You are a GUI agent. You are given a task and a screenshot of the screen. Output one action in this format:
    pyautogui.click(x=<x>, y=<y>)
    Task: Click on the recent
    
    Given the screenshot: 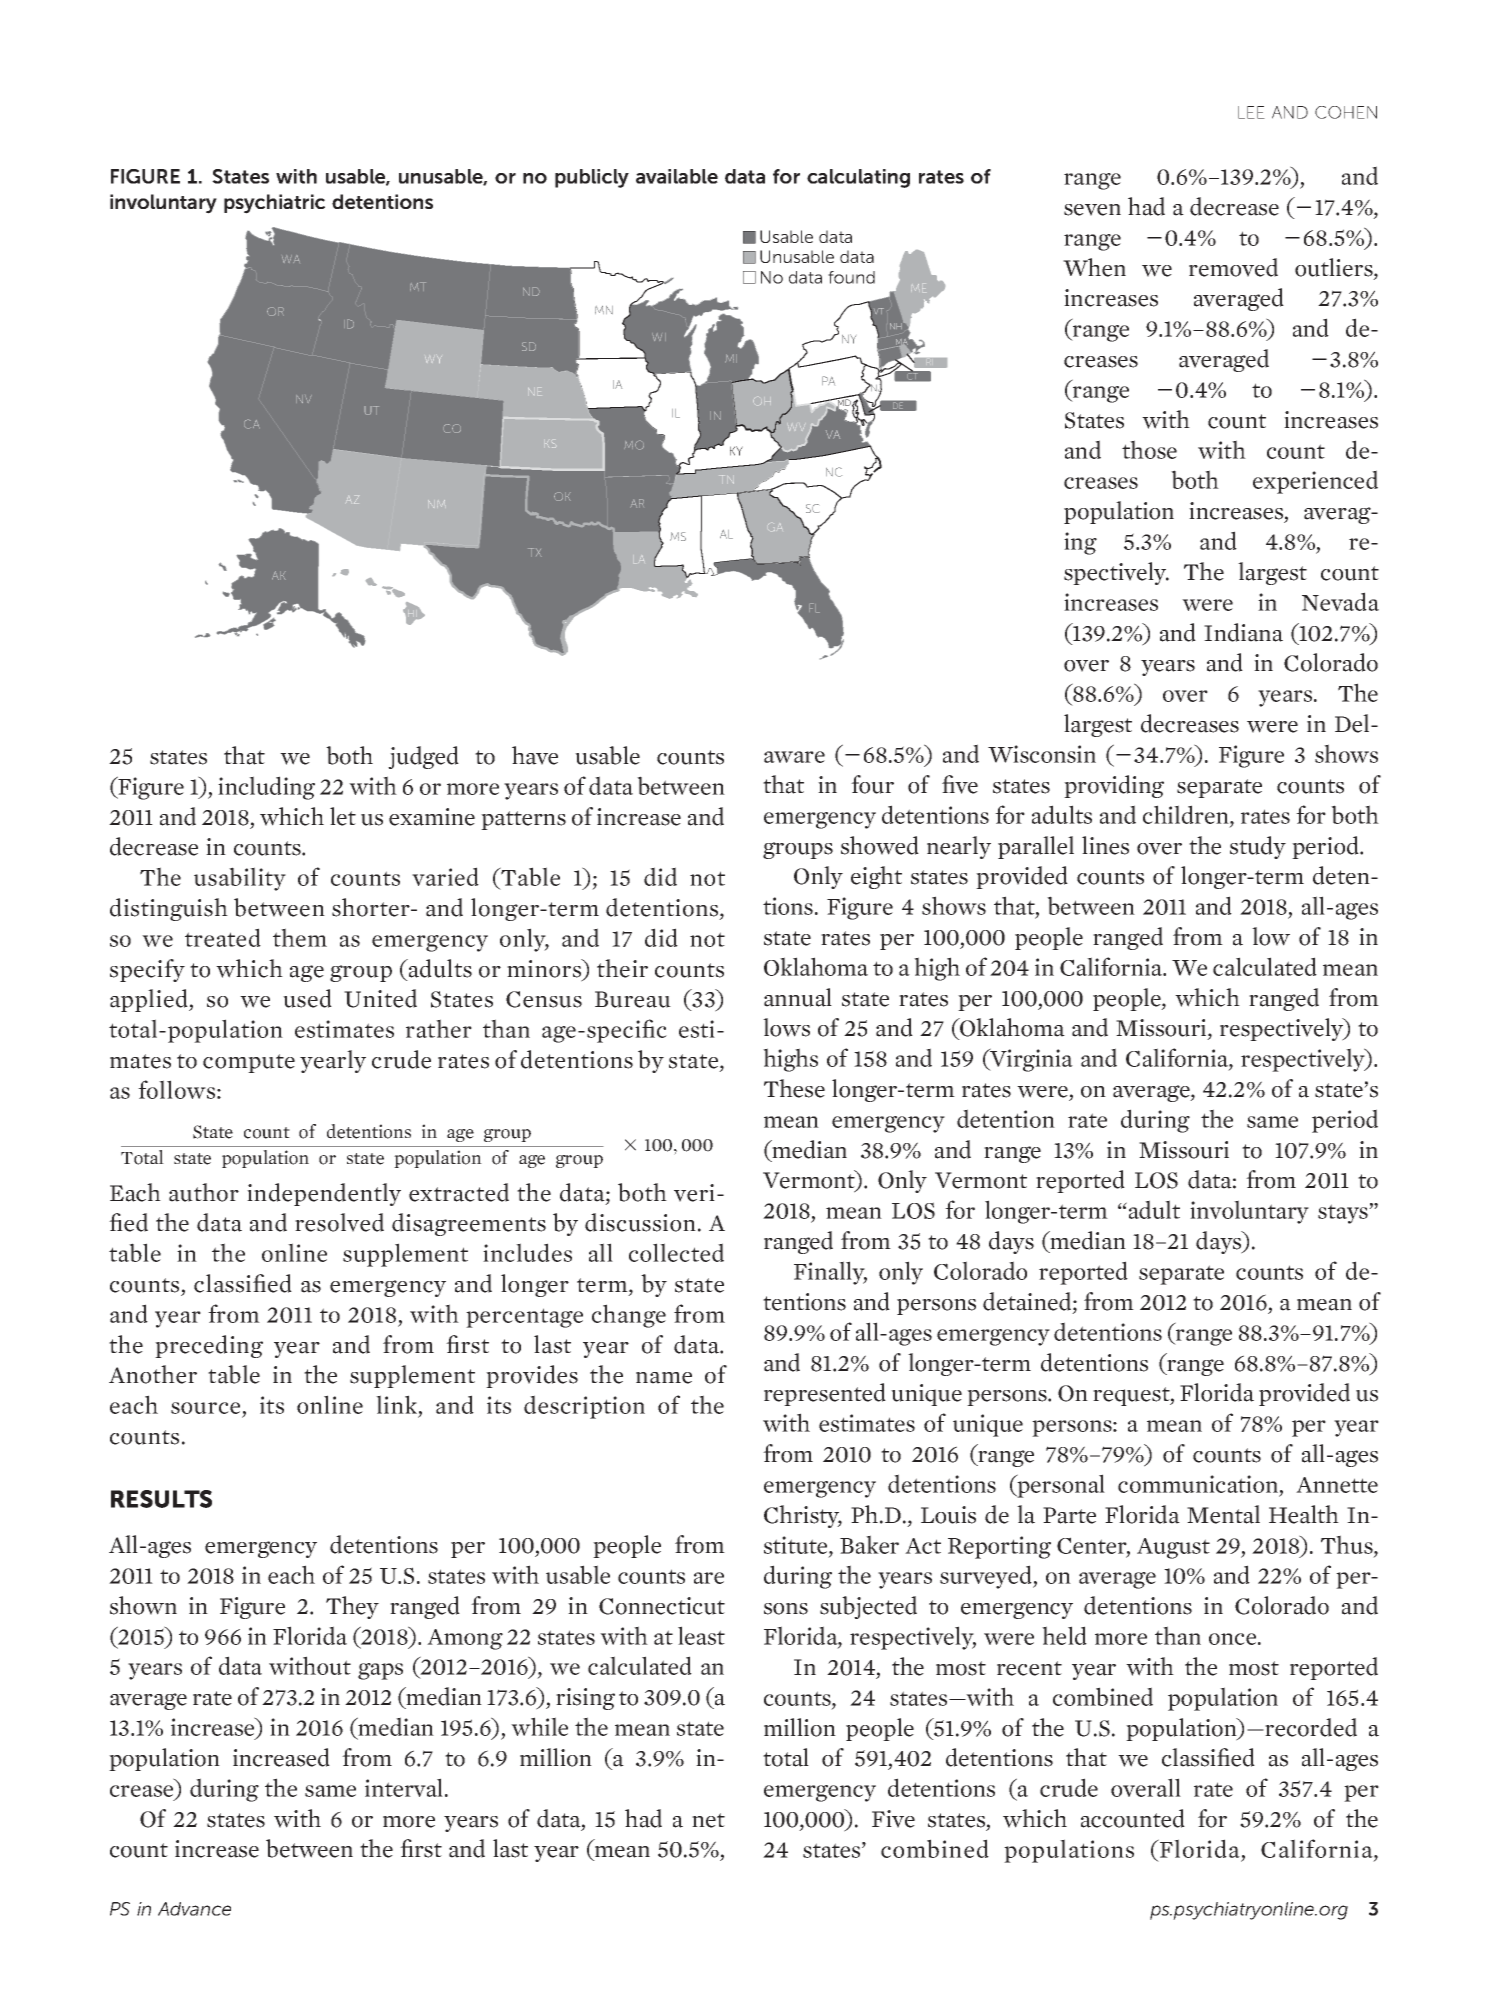 What is the action you would take?
    pyautogui.click(x=1029, y=1668)
